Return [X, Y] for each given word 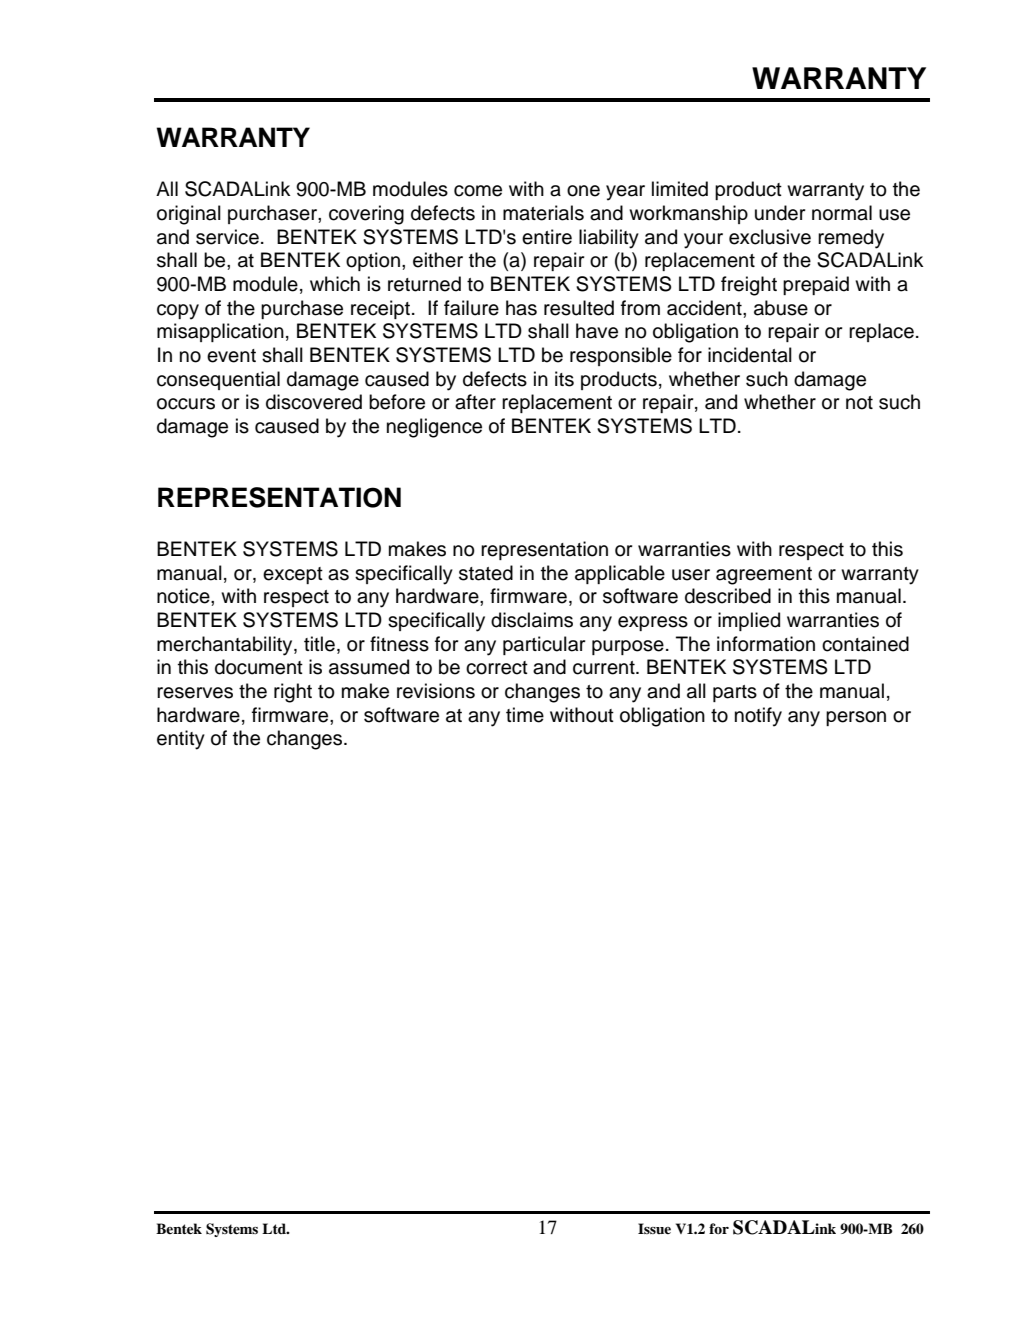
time [525, 715]
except [293, 575]
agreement [764, 576]
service [227, 237]
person [856, 718]
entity [181, 740]
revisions [436, 691]
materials [543, 213]
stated [486, 573]
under [780, 213]
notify [758, 717]
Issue [654, 1228]
